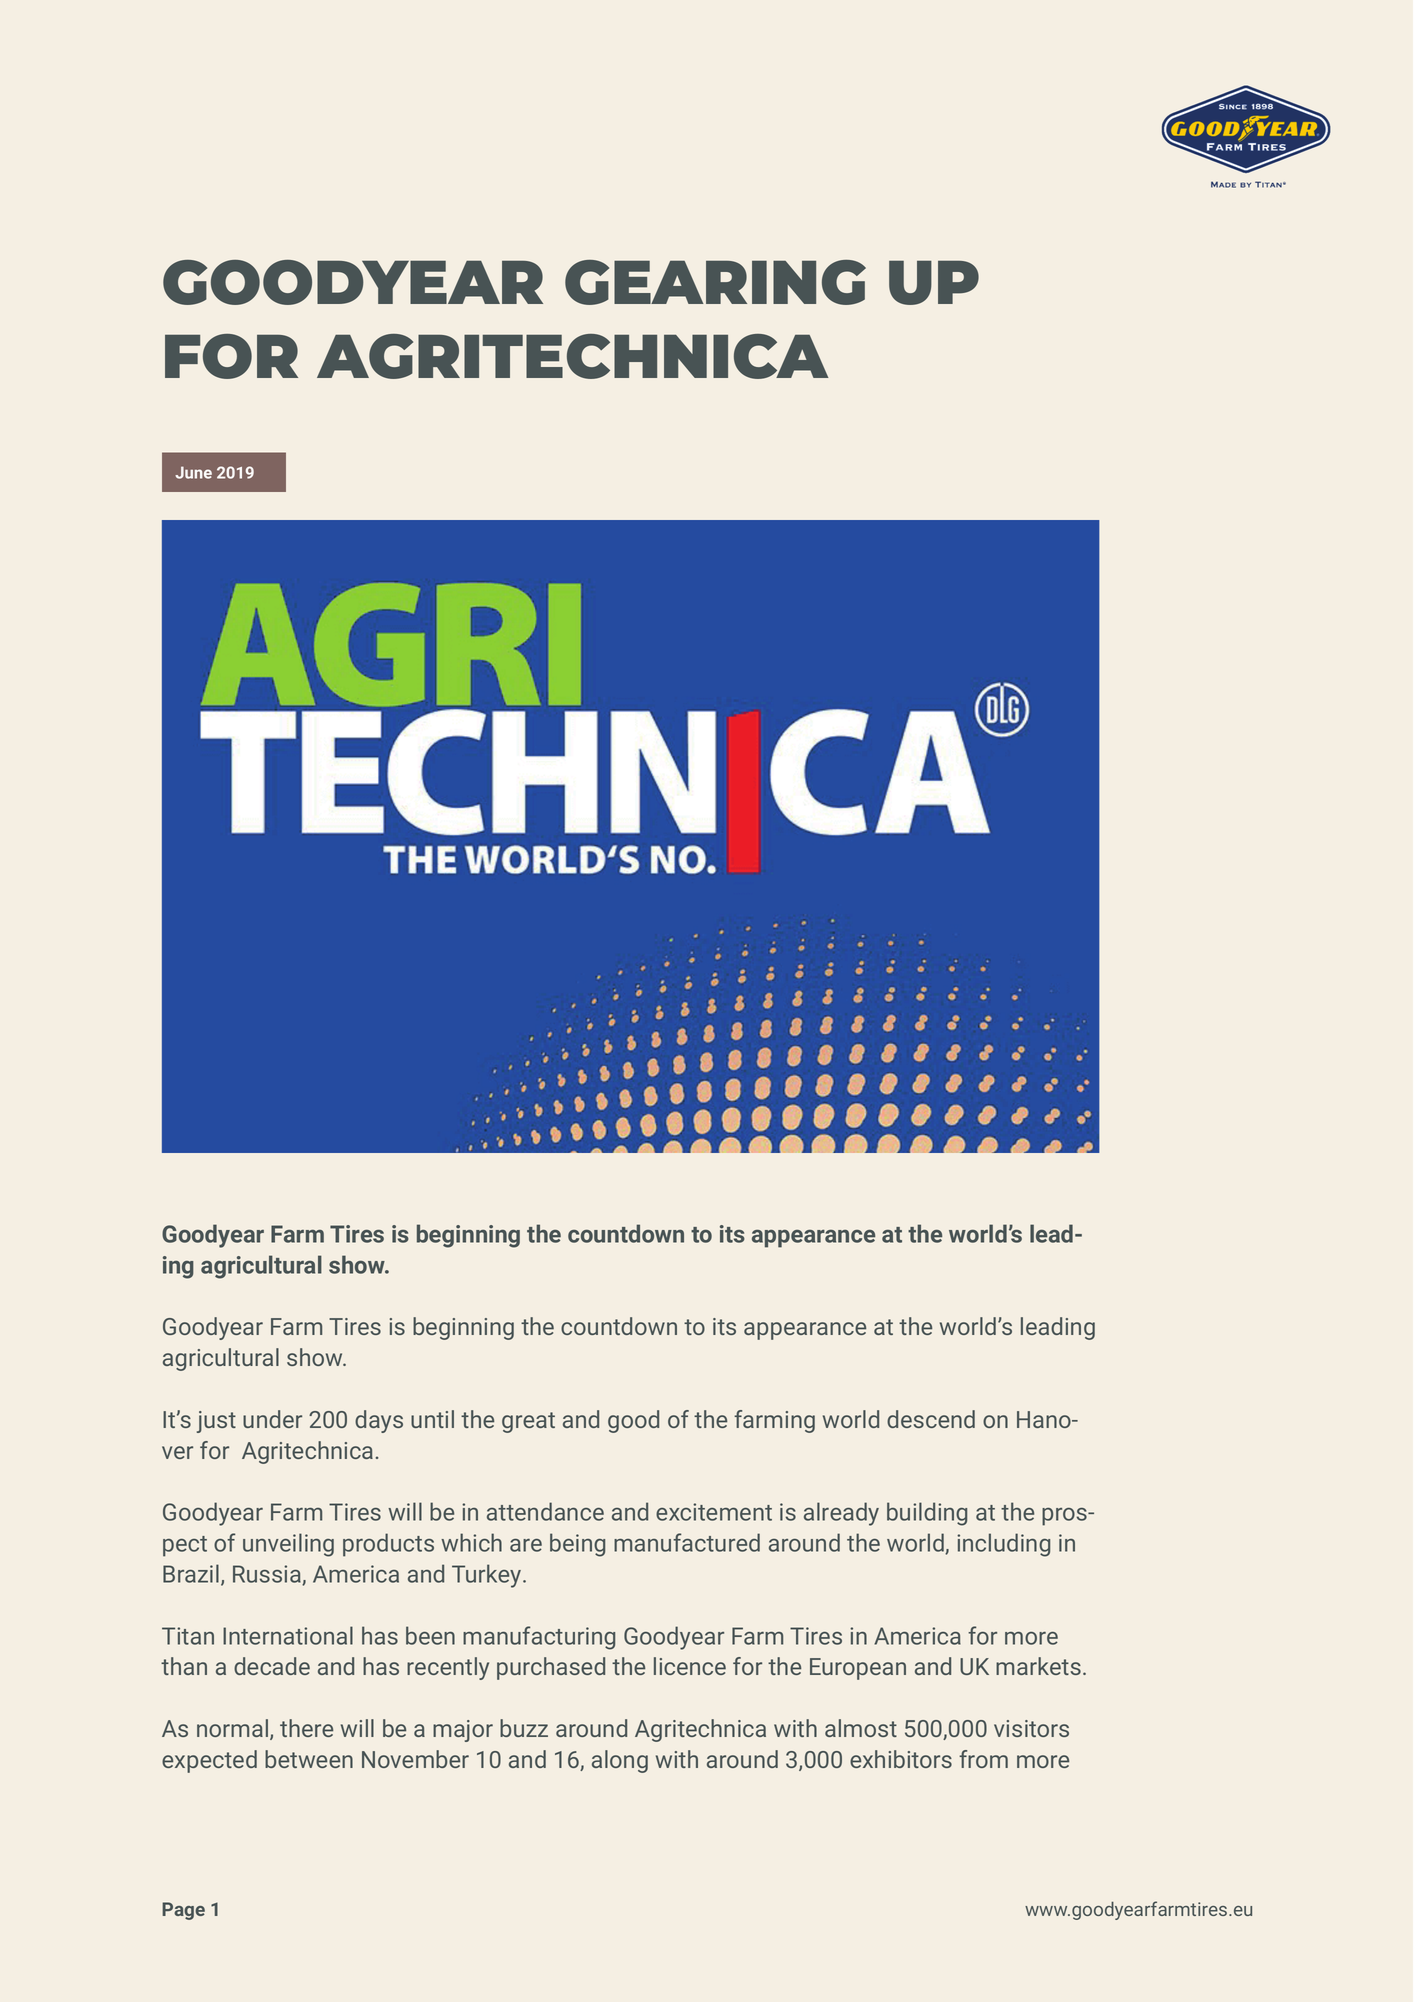 Image resolution: width=1416 pixels, height=2002 pixels. Describe the element at coordinates (841, 1514) in the screenshot. I see `already` at that location.
